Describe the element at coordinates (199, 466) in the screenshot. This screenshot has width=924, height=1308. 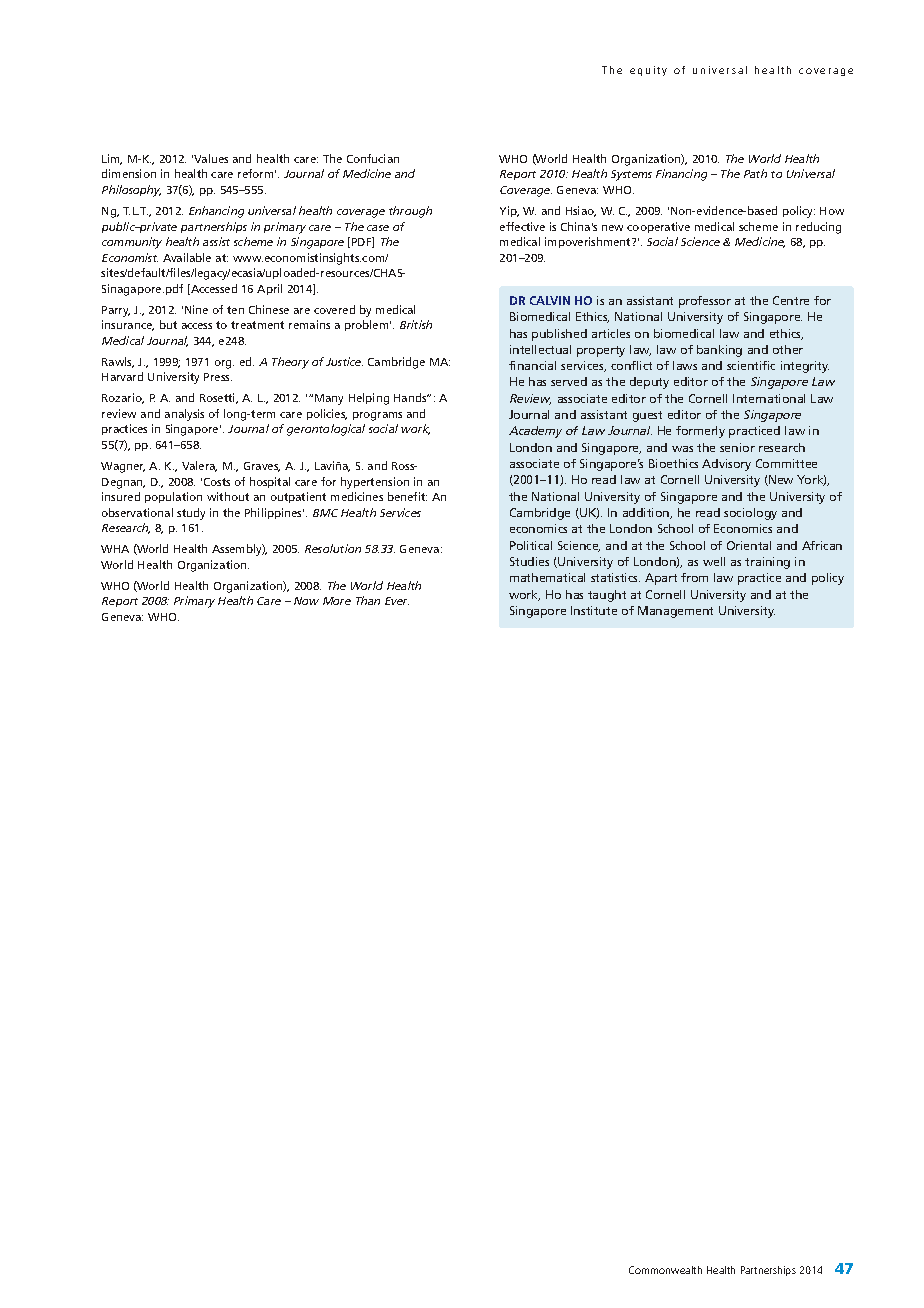
I see `Valera` at that location.
